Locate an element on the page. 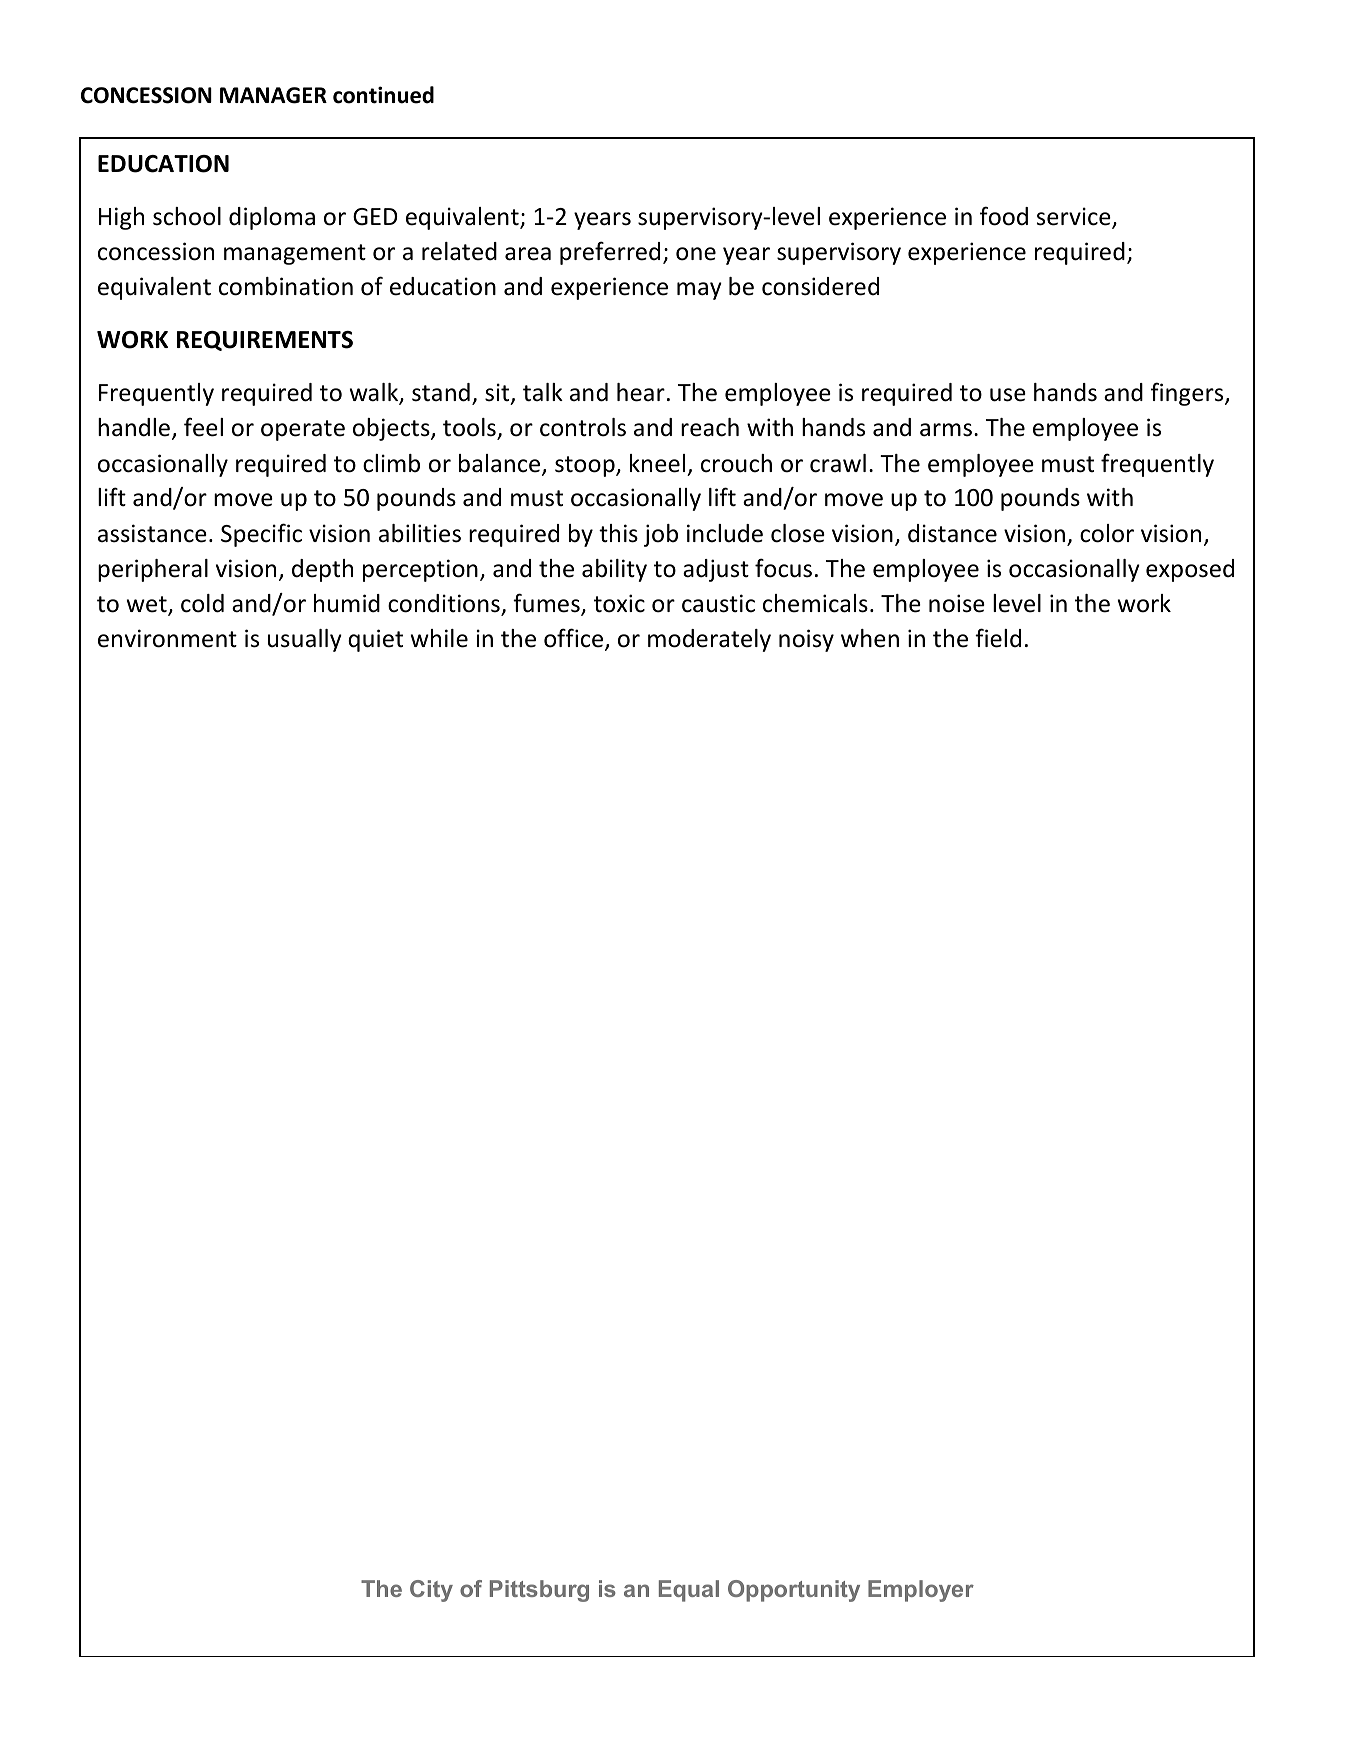 The image size is (1361, 1762). moderately is located at coordinates (709, 640).
